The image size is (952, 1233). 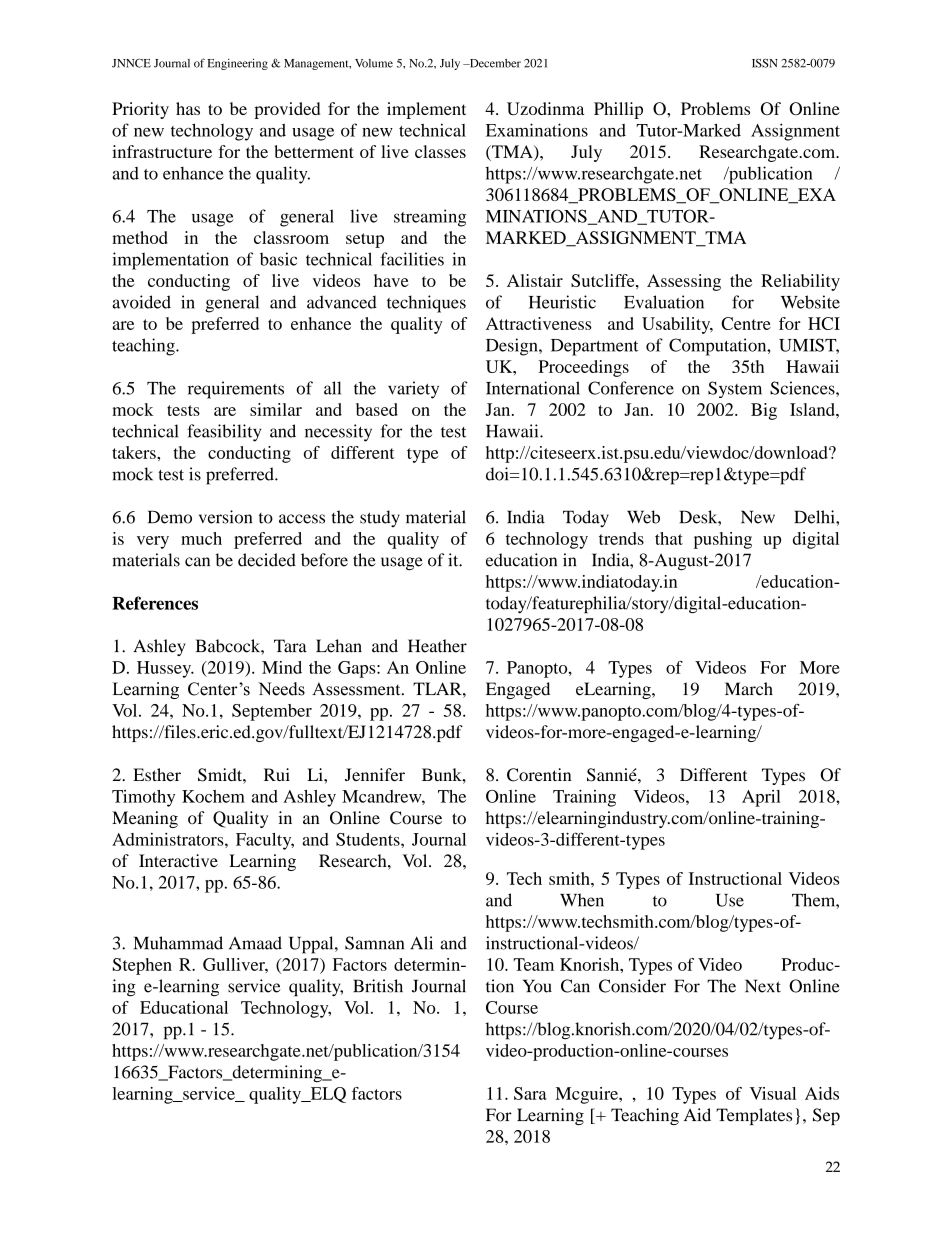 I want to click on ISSN, so click(x=765, y=63).
